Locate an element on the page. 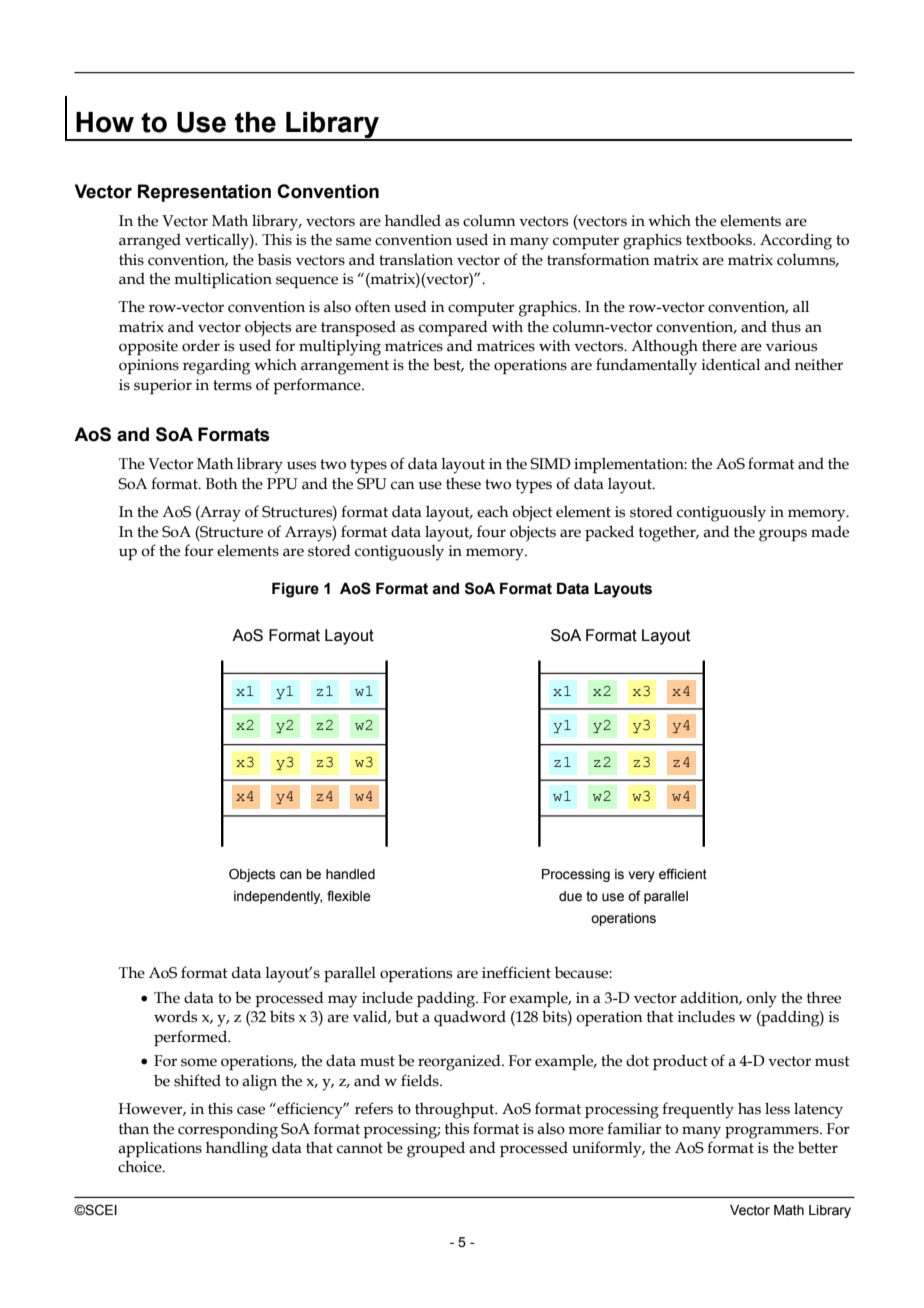 This page has width=924, height=1308. corresponding is located at coordinates (228, 1130).
